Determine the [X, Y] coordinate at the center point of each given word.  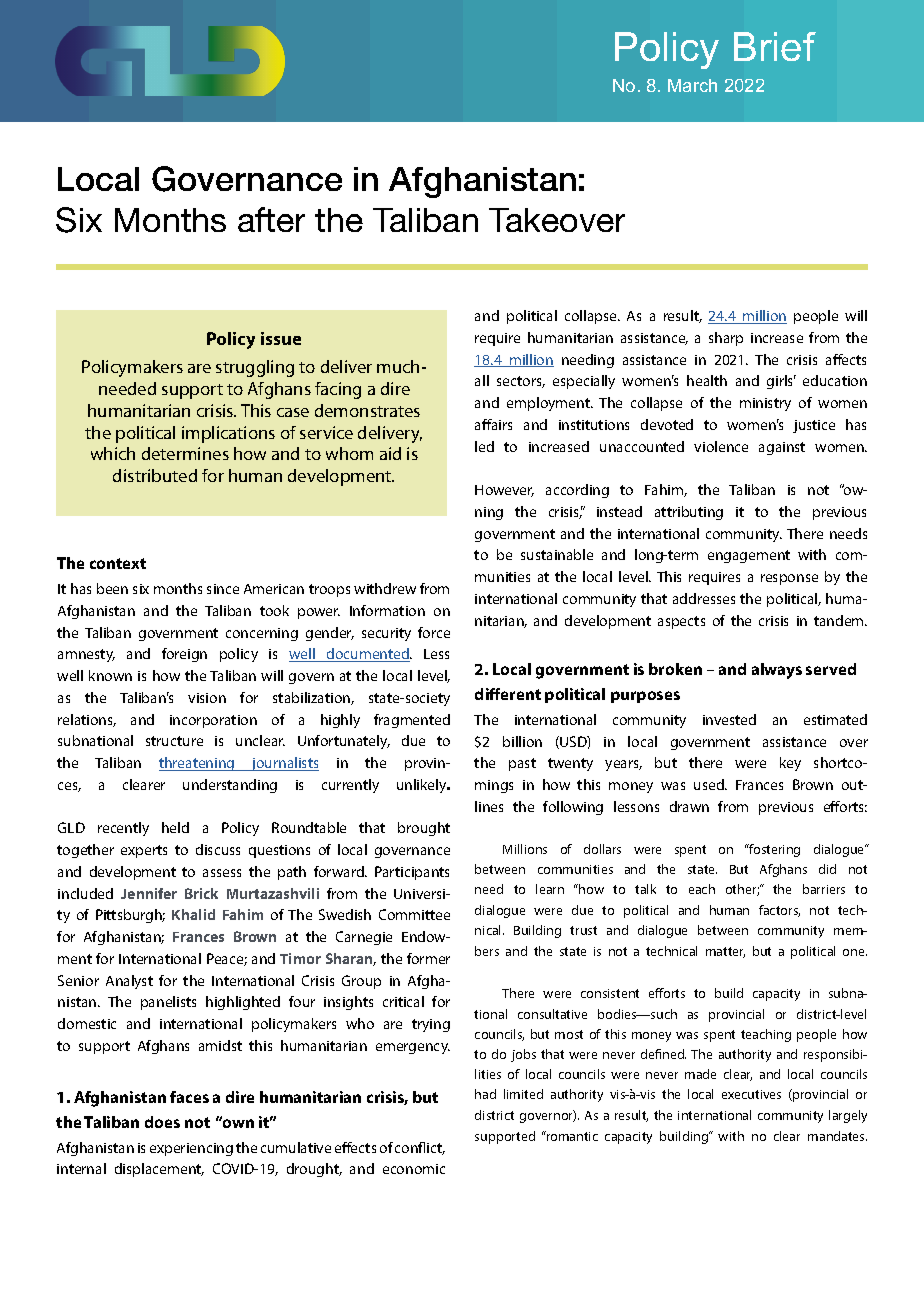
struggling [255, 368]
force [434, 632]
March [692, 85]
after [271, 219]
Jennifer [149, 893]
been [112, 588]
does [162, 1122]
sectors [521, 382]
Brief [775, 46]
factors [779, 911]
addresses [704, 598]
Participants [412, 873]
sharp [726, 339]
